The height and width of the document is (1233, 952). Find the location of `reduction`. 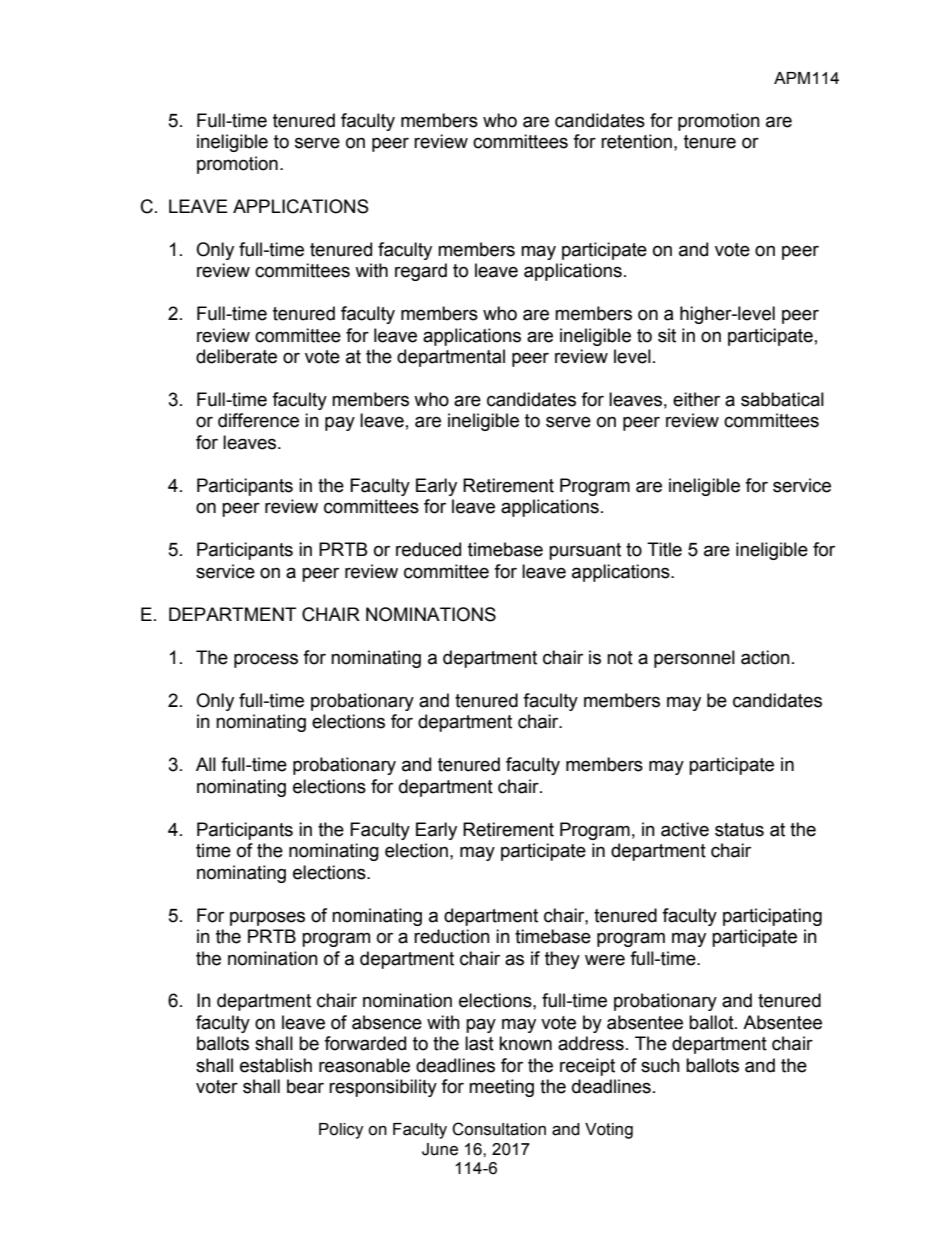

reduction is located at coordinates (452, 936).
